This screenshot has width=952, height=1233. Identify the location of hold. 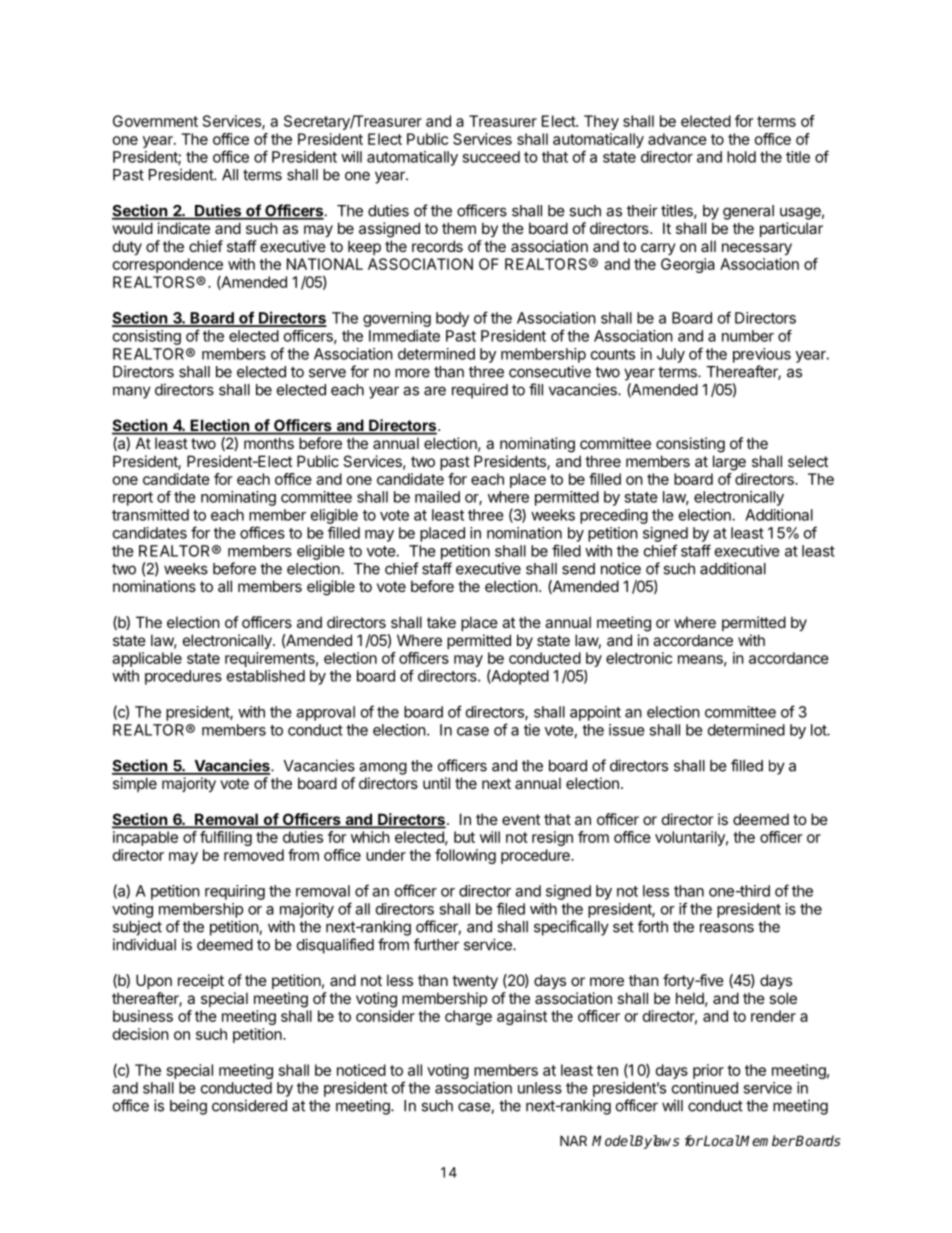
(741, 157).
